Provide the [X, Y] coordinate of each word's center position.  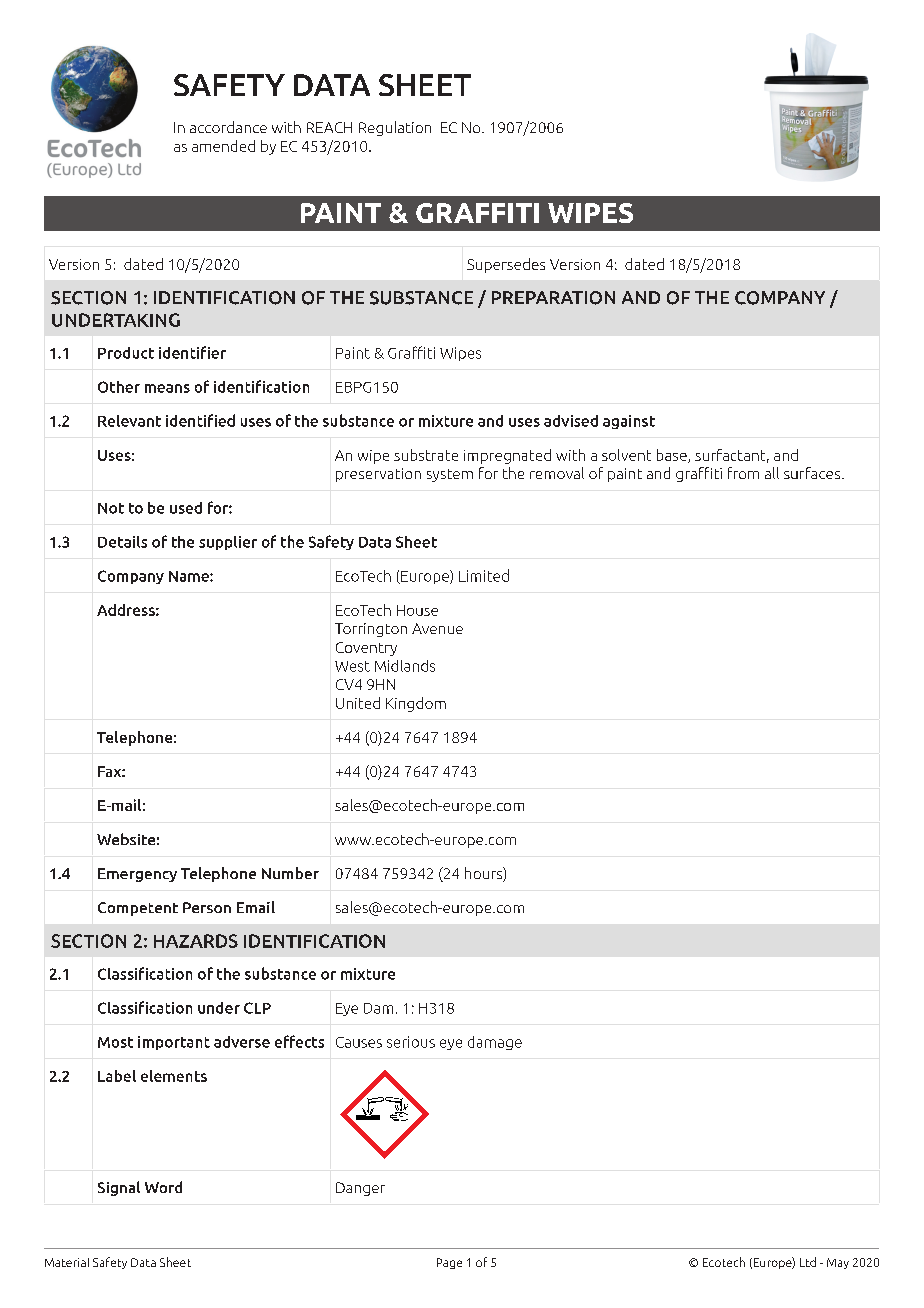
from [743, 473]
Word [163, 1187]
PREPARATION [553, 298]
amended [223, 146]
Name [190, 576]
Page [449, 1263]
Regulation [395, 128]
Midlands [405, 666]
